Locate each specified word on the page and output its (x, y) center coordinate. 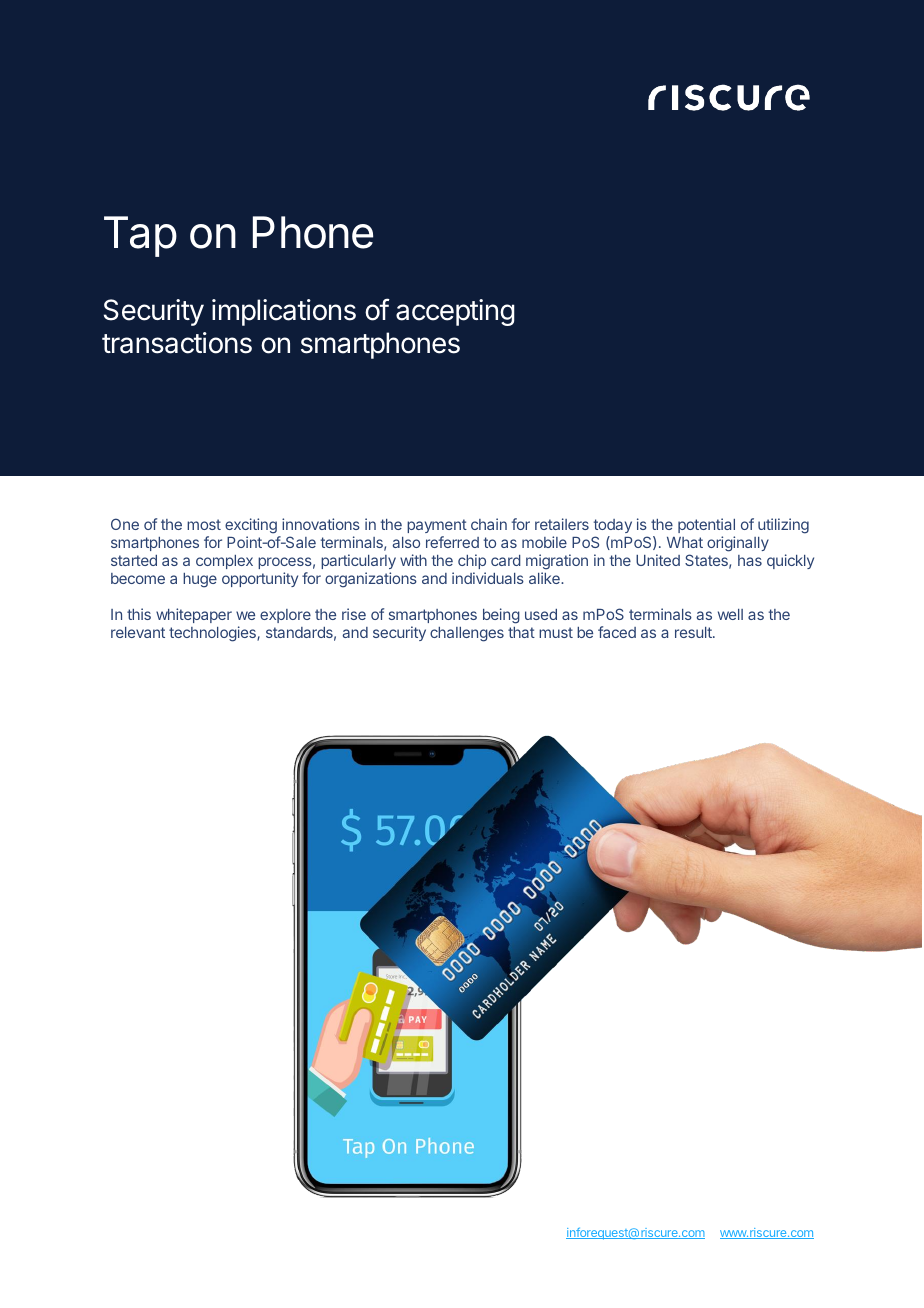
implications (284, 312)
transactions (177, 343)
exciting (252, 527)
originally (738, 544)
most (204, 524)
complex (224, 562)
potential (706, 527)
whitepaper (194, 615)
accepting (455, 312)
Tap (140, 236)
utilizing (783, 526)
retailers (562, 524)
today (613, 528)
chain (489, 524)
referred (452, 542)
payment (437, 528)
